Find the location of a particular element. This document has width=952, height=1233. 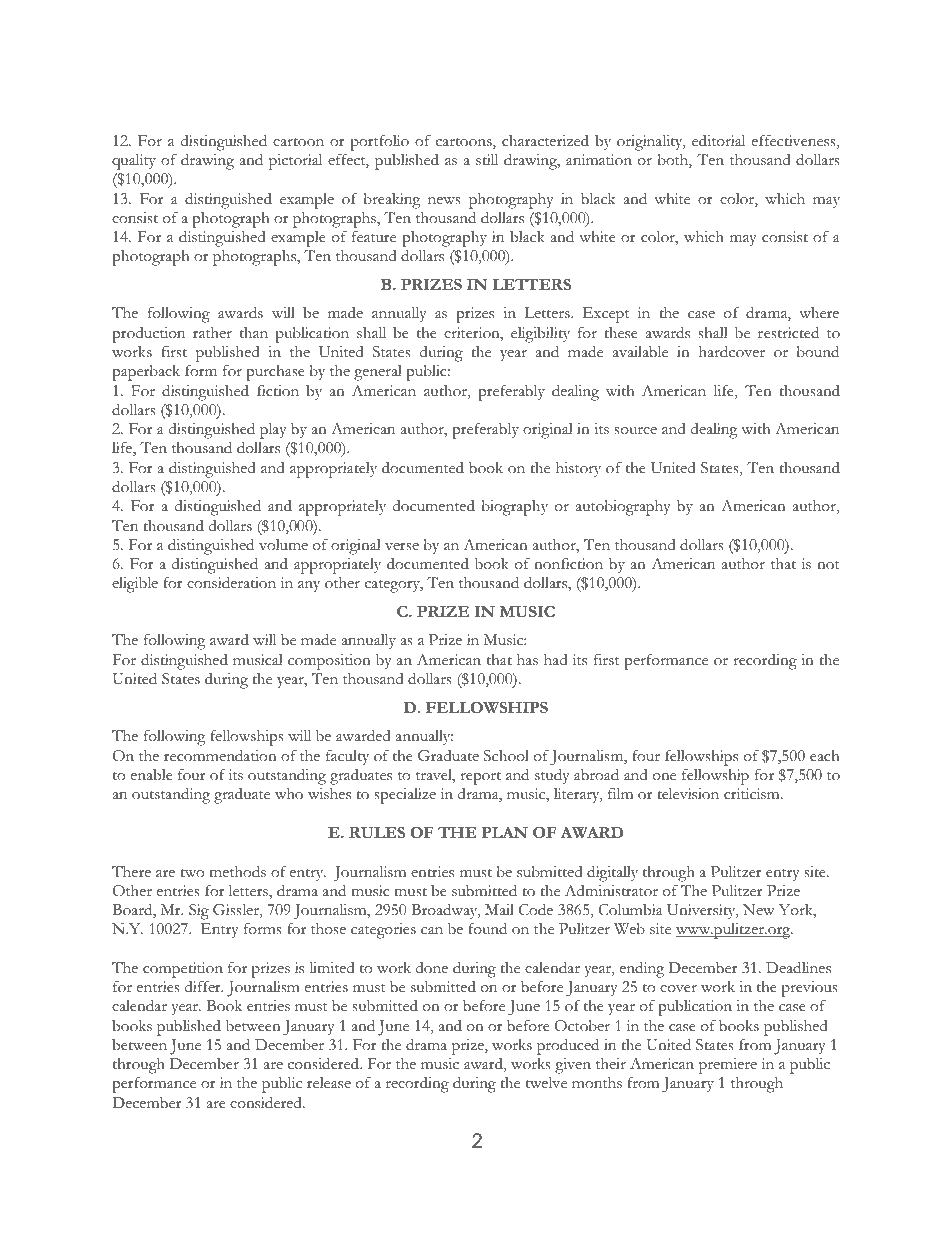

not is located at coordinates (828, 565).
